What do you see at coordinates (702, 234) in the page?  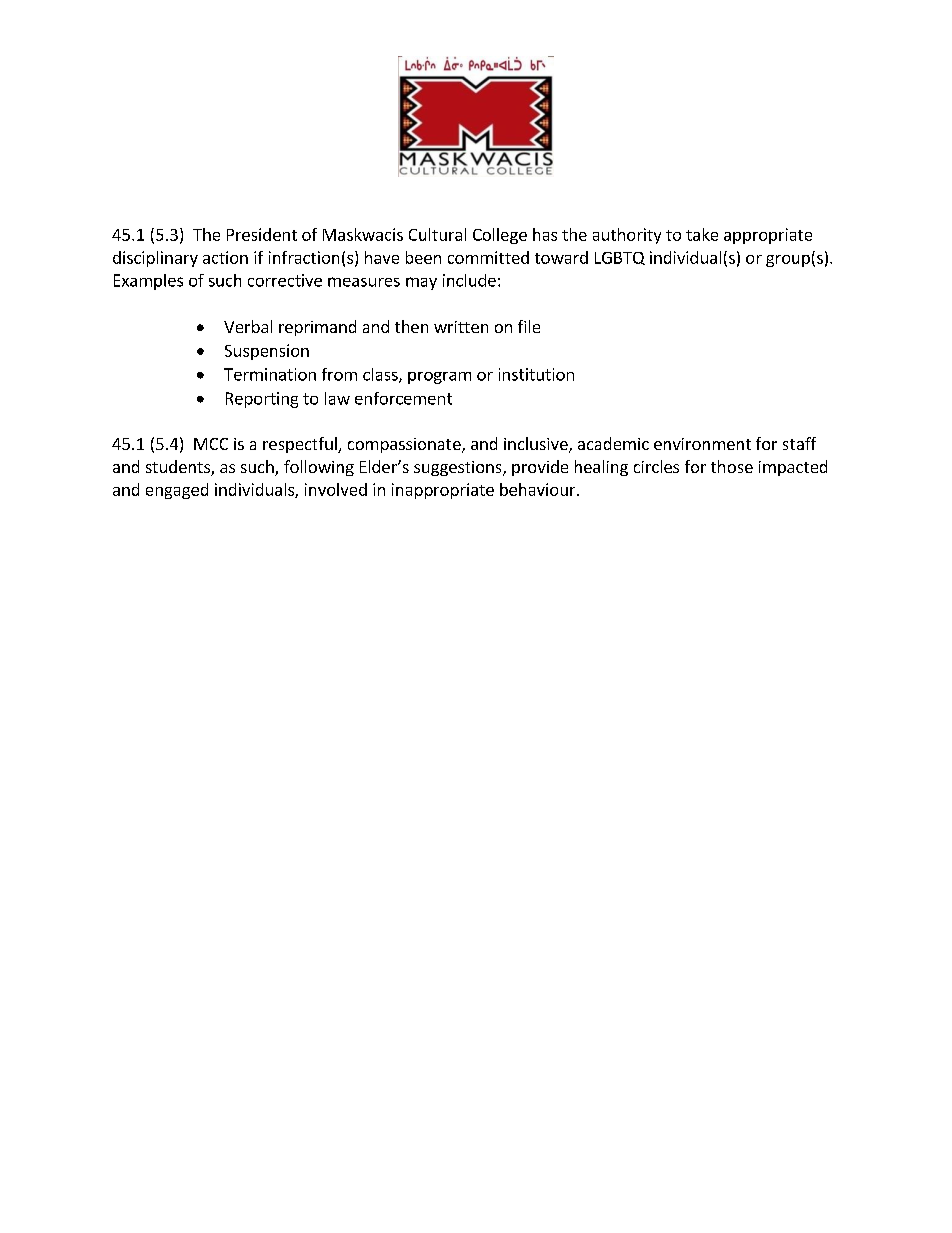 I see `take` at bounding box center [702, 234].
